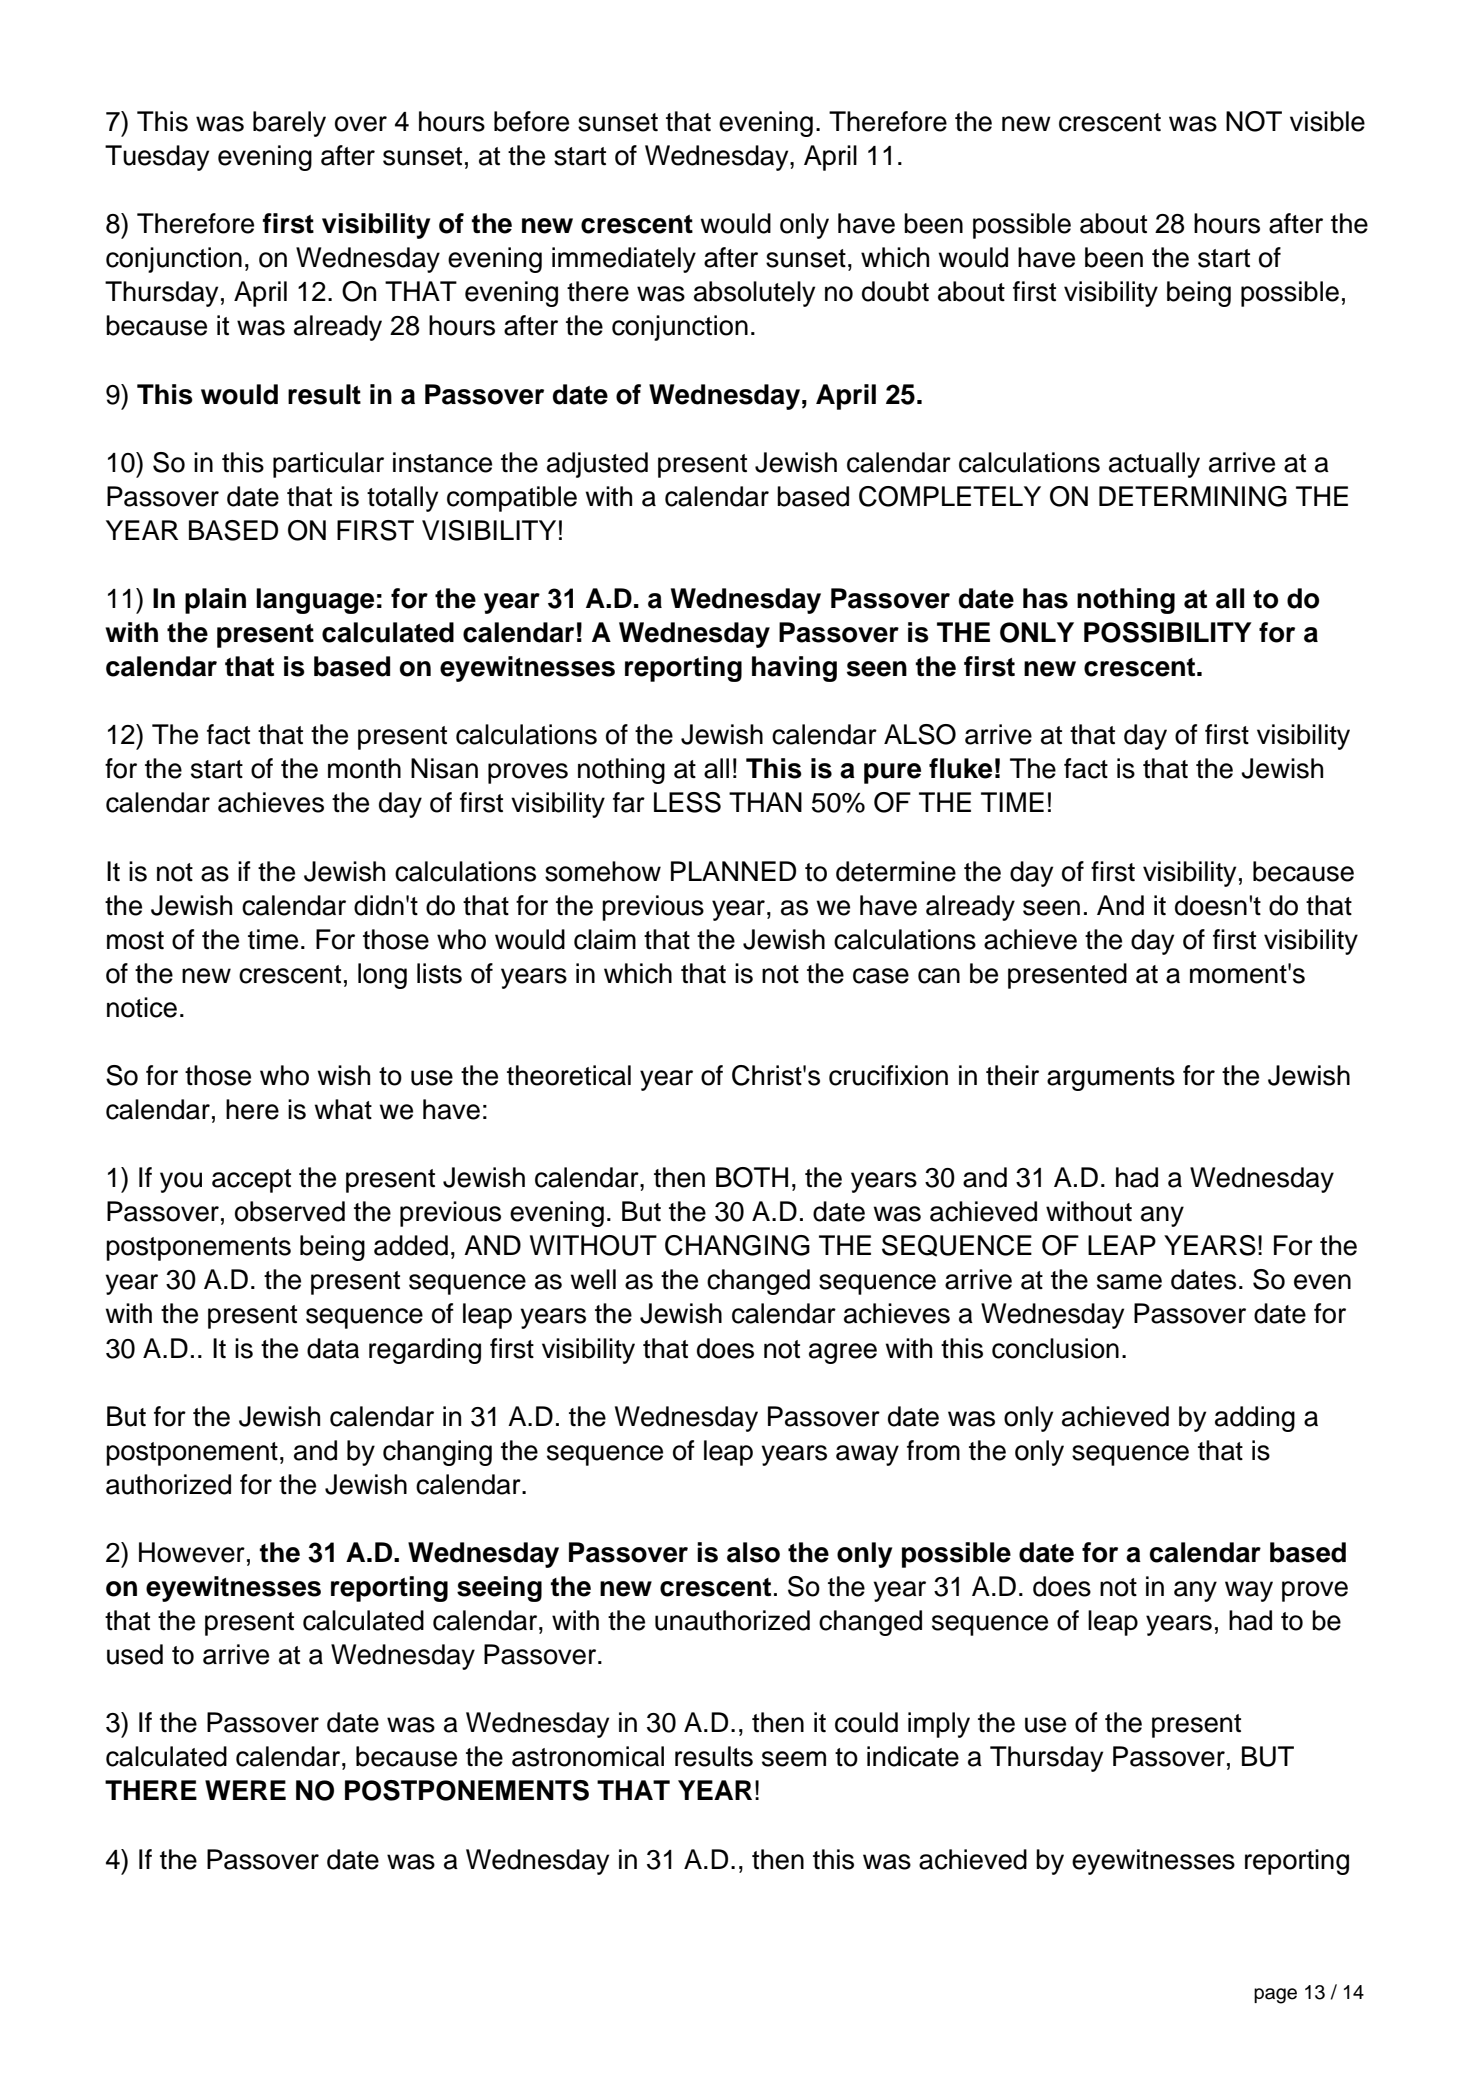 Image resolution: width=1475 pixels, height=2086 pixels. I want to click on arguments, so click(1111, 1079).
